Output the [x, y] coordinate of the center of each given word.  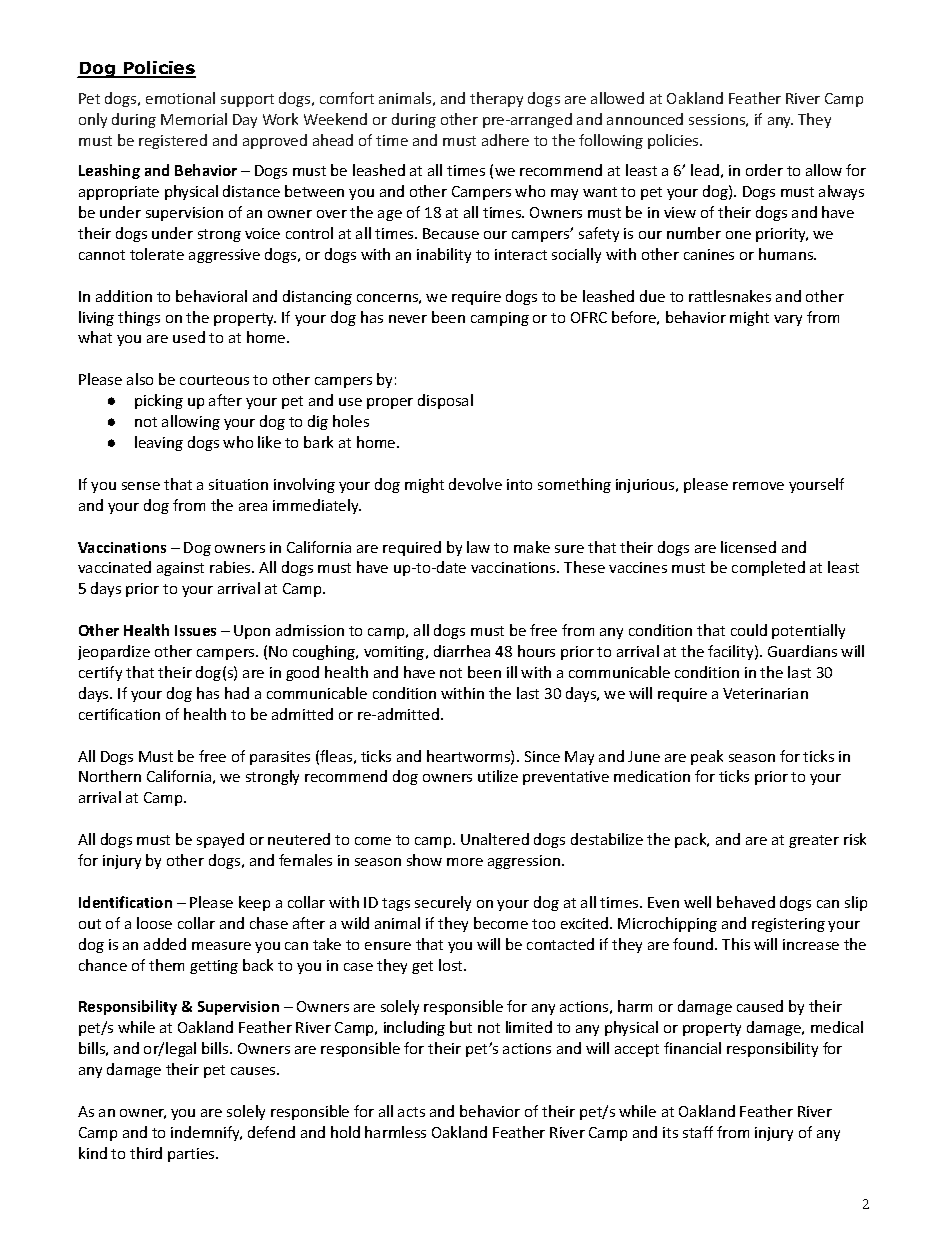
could [749, 630]
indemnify [206, 1133]
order [764, 170]
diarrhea [462, 651]
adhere [505, 140]
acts [411, 1112]
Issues [195, 630]
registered [173, 141]
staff [698, 1132]
